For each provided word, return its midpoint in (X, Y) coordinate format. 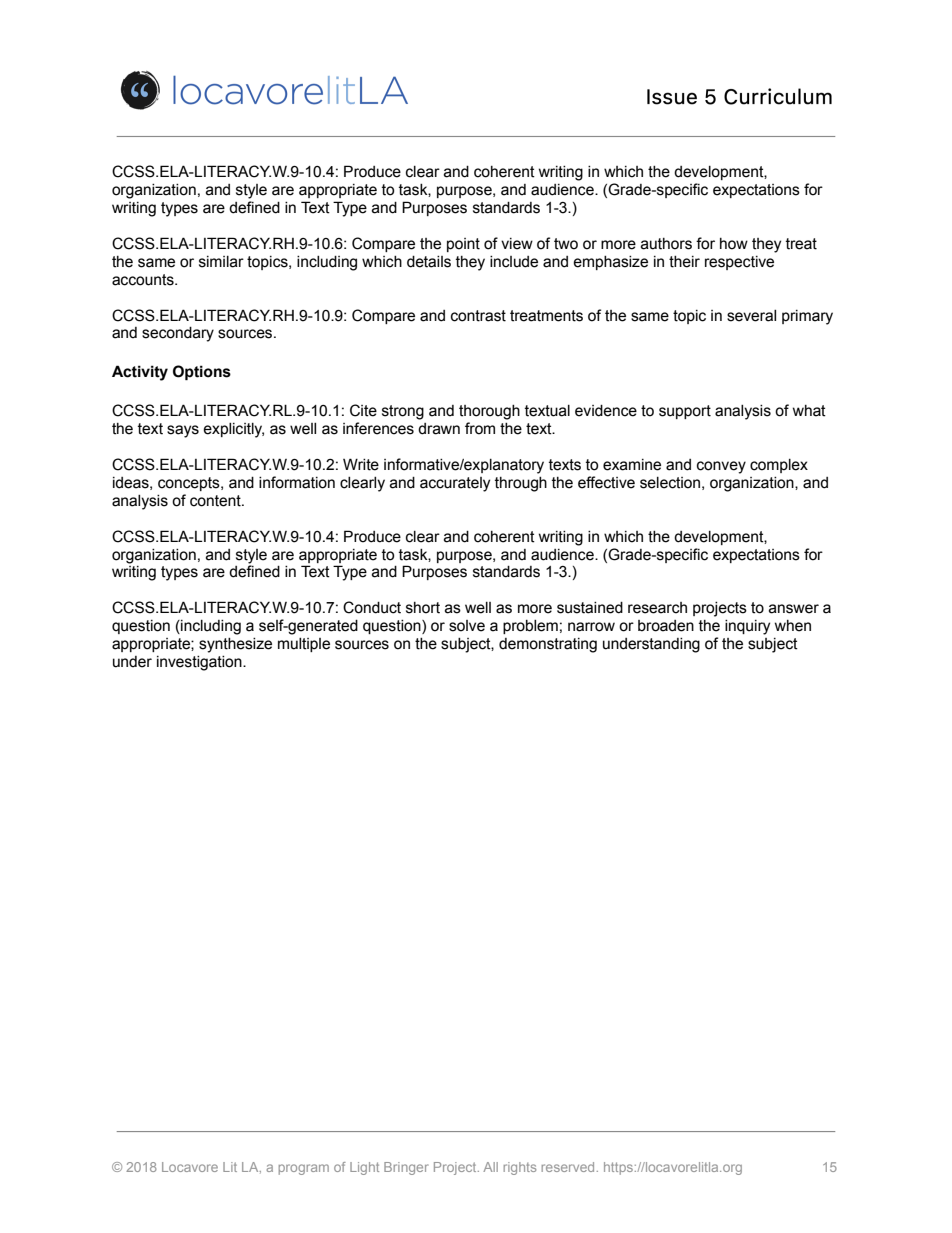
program (304, 1169)
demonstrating (548, 645)
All (490, 1167)
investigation (200, 663)
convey (721, 467)
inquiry (747, 627)
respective (739, 263)
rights (520, 1168)
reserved (568, 1167)
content (216, 501)
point (463, 245)
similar (221, 262)
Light (364, 1168)
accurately (455, 484)
